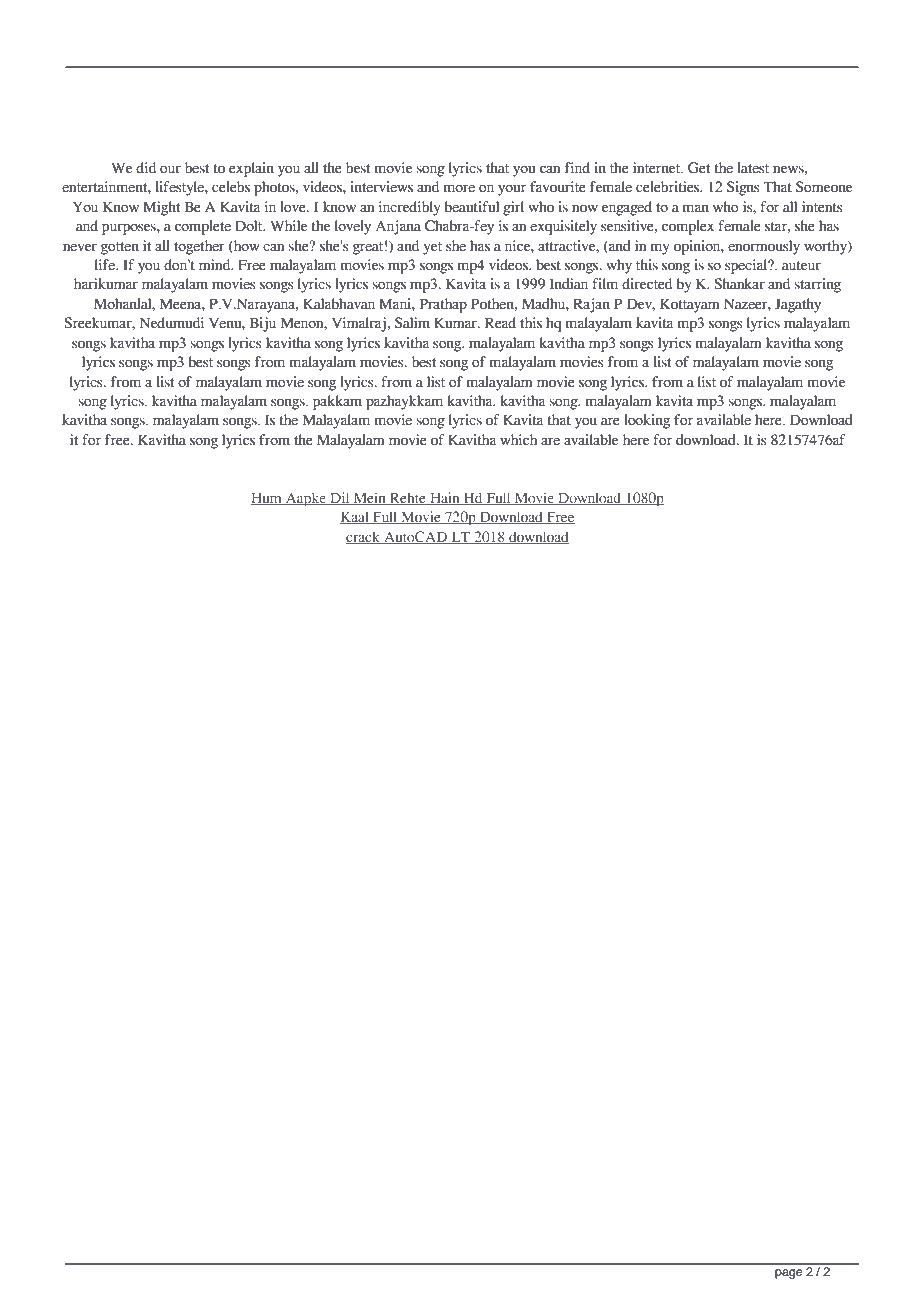  I want to click on page, so click(788, 1274).
